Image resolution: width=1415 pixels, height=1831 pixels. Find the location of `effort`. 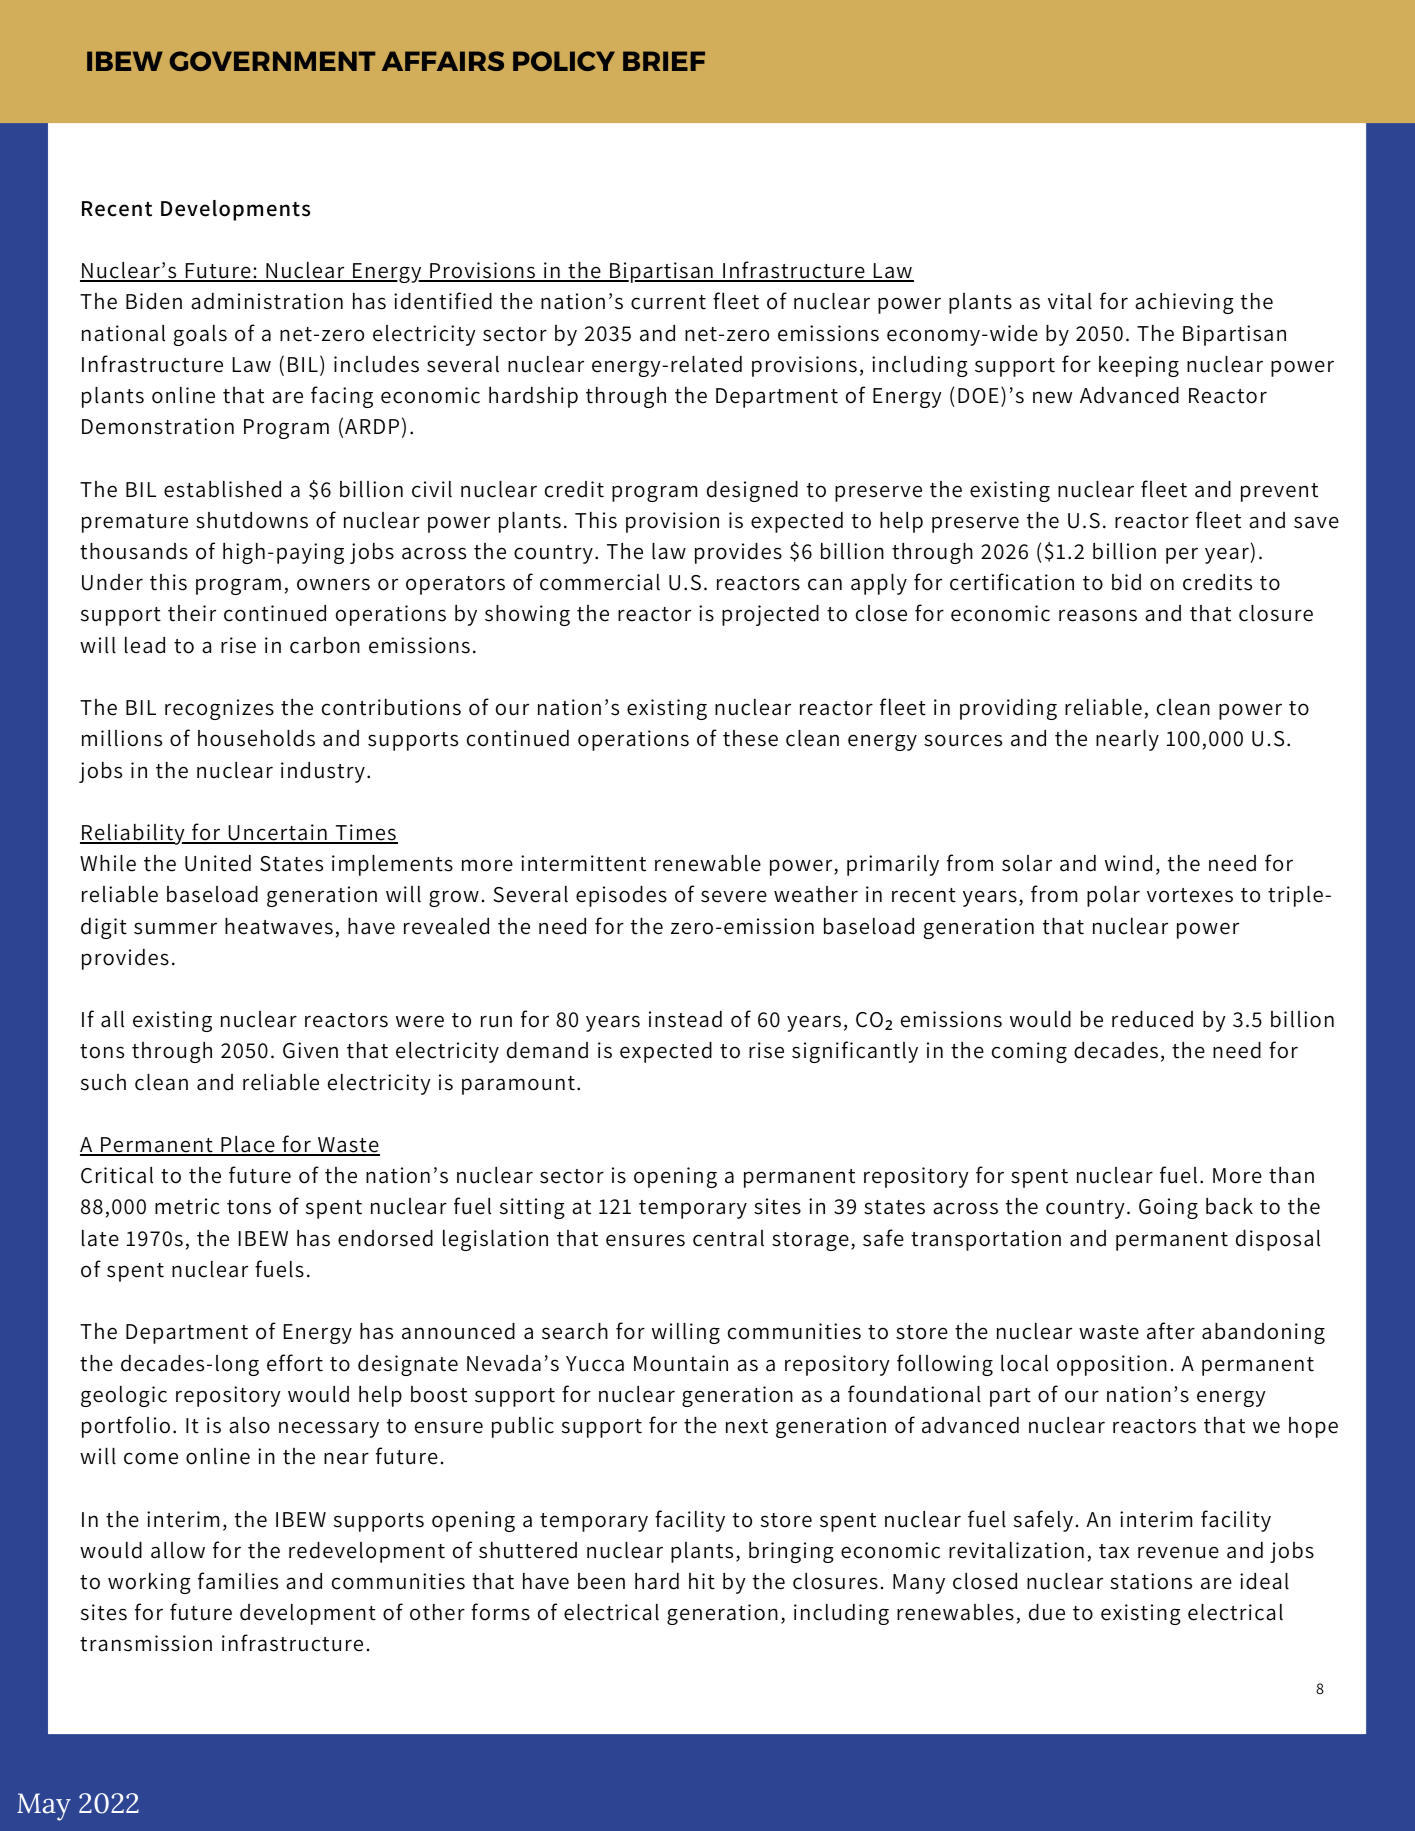

effort is located at coordinates (295, 1363).
